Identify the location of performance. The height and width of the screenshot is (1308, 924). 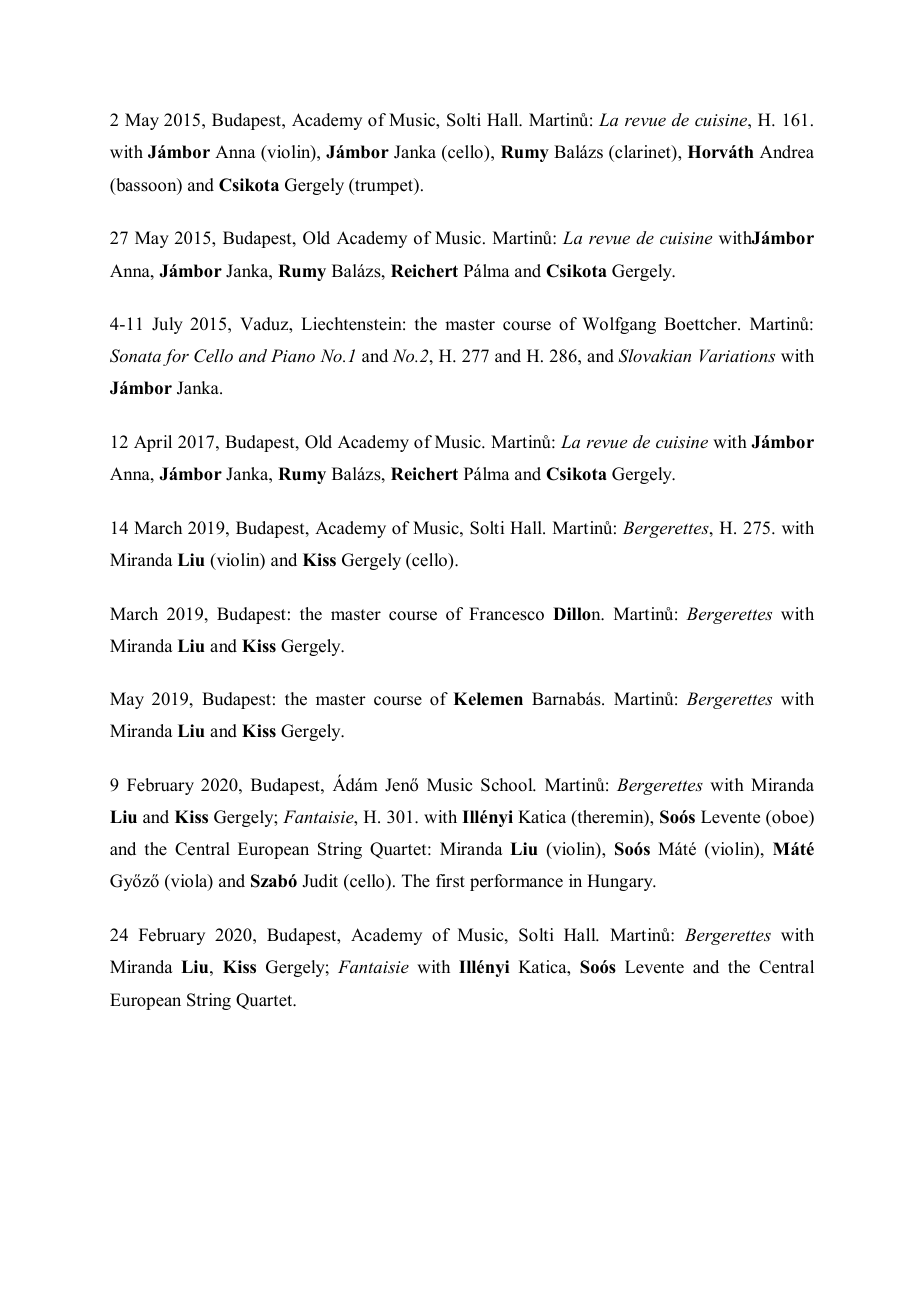
(516, 882).
